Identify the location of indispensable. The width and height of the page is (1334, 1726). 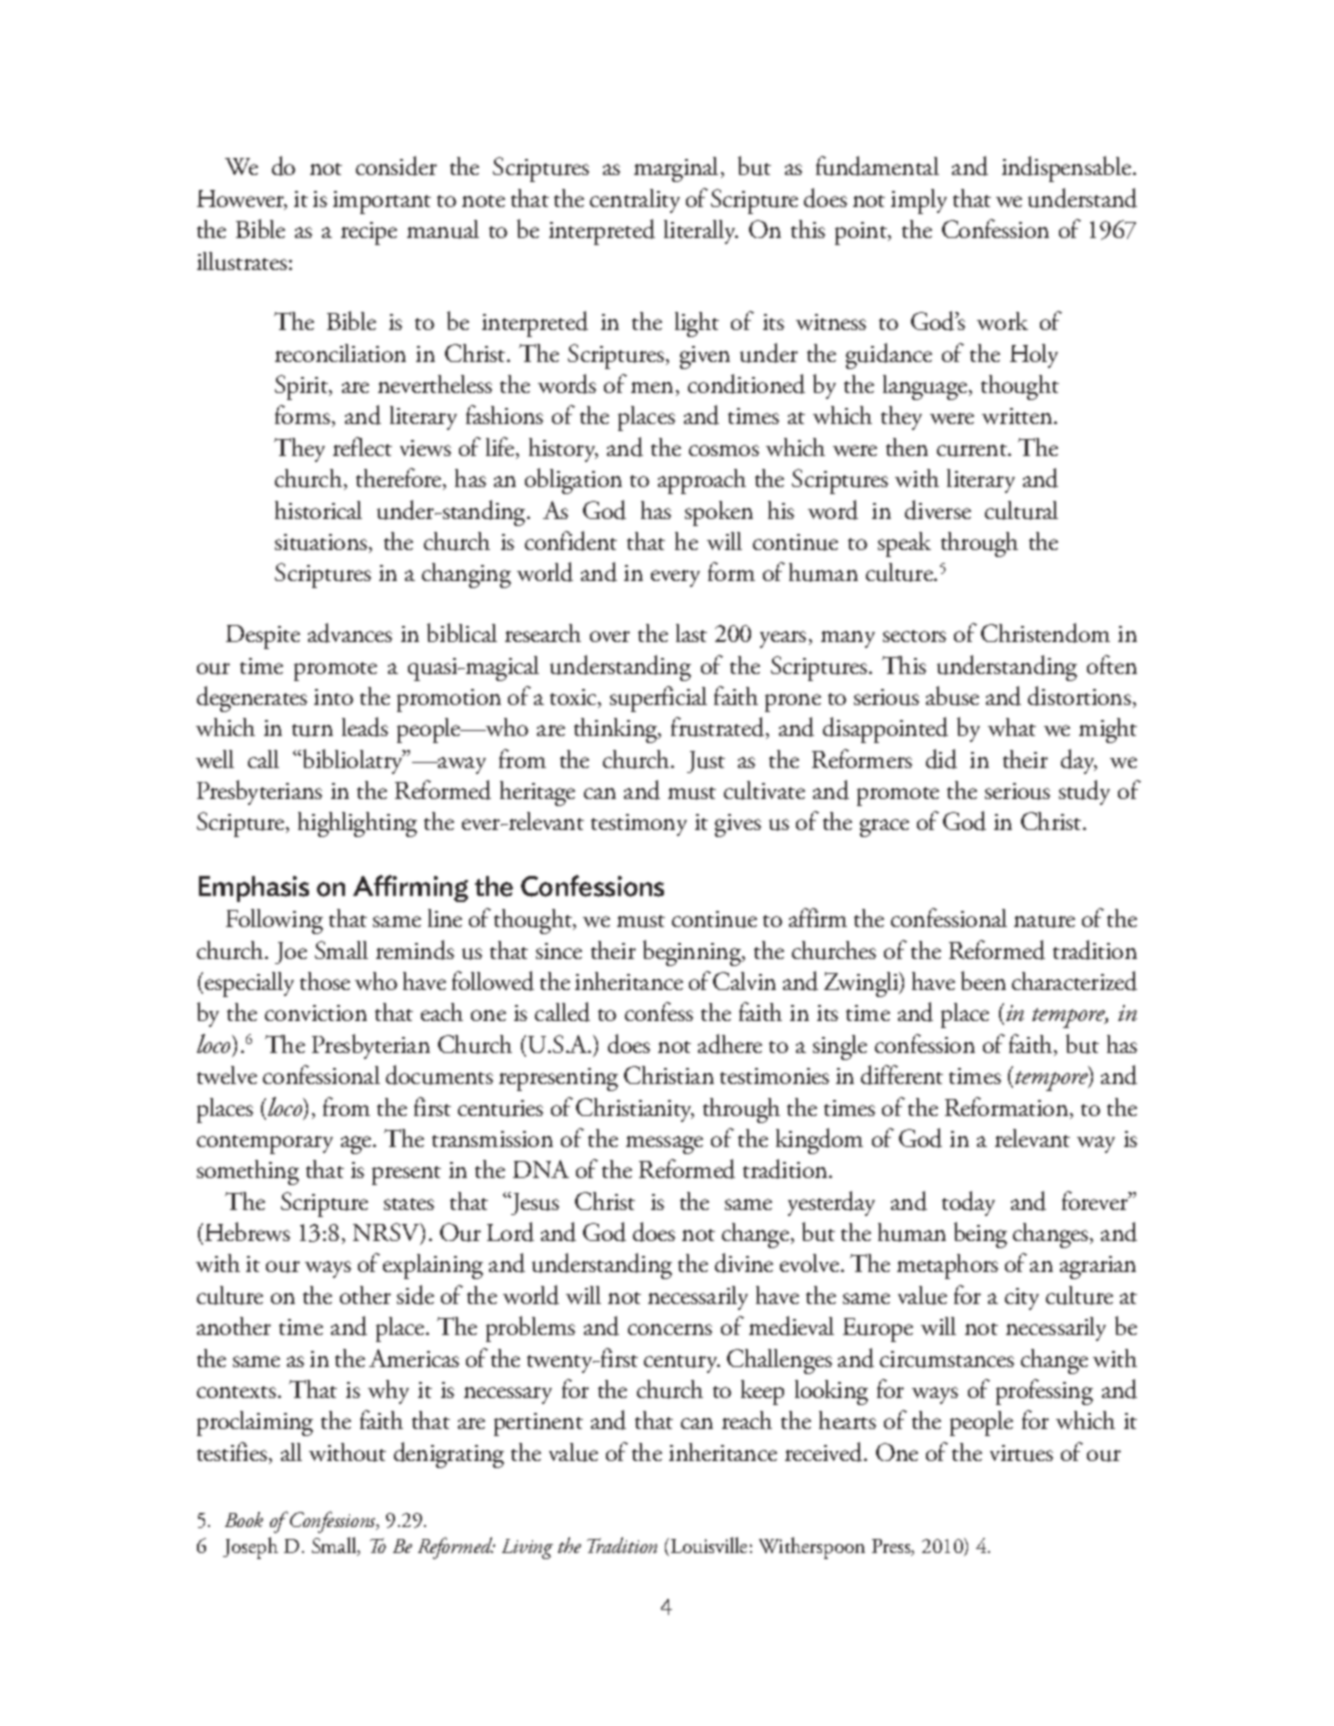
(1068, 169).
